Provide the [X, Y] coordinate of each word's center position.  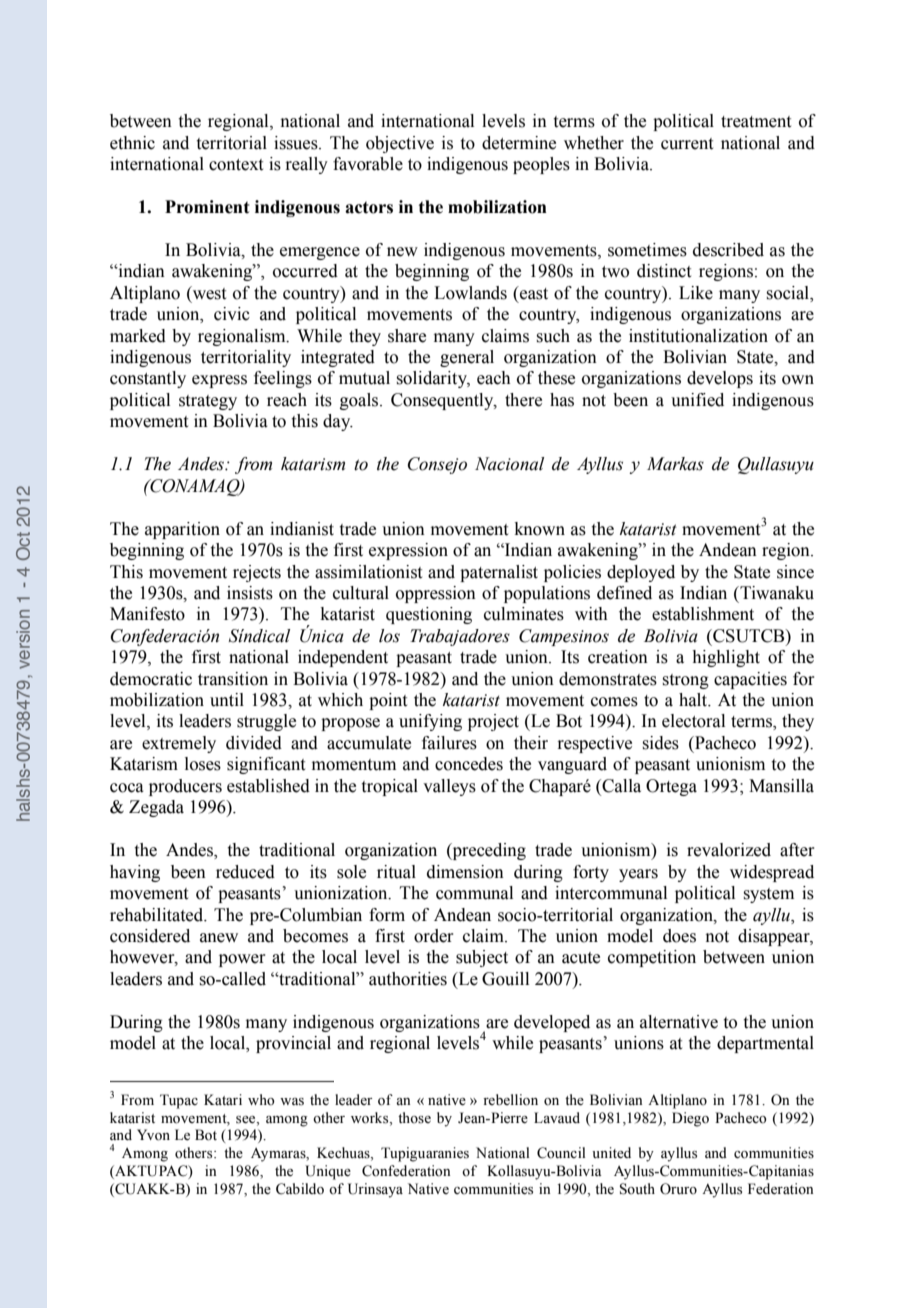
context [236, 165]
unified [697, 400]
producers [185, 787]
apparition [182, 530]
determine [519, 143]
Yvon [153, 1135]
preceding [488, 851]
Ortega [671, 787]
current [687, 144]
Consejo [437, 465]
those [414, 1118]
